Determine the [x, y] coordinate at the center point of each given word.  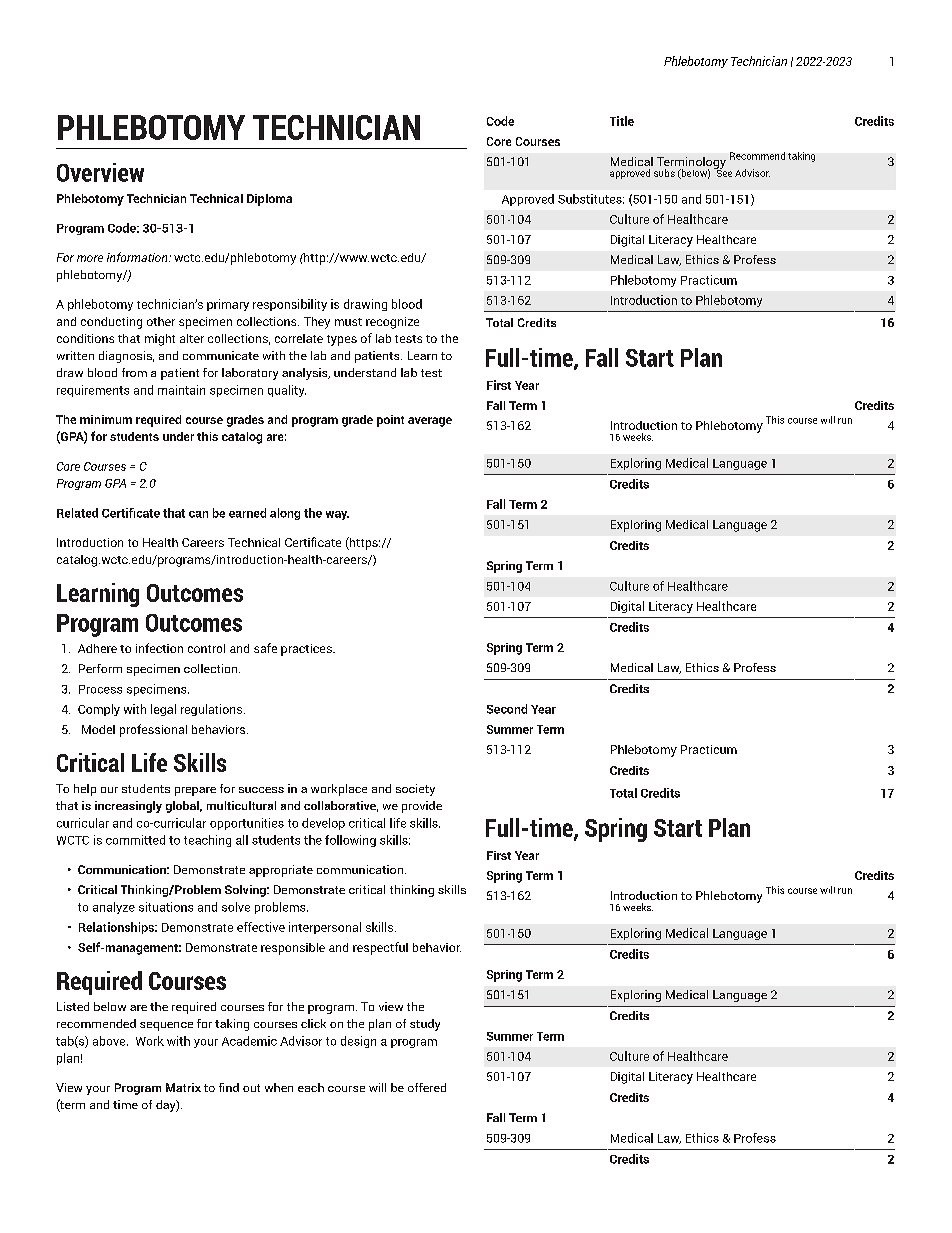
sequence [166, 1026]
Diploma [269, 200]
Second [507, 709]
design [358, 1042]
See [723, 172]
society [415, 790]
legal [163, 710]
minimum [106, 419]
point [390, 421]
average [430, 422]
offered [427, 1087]
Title [622, 121]
